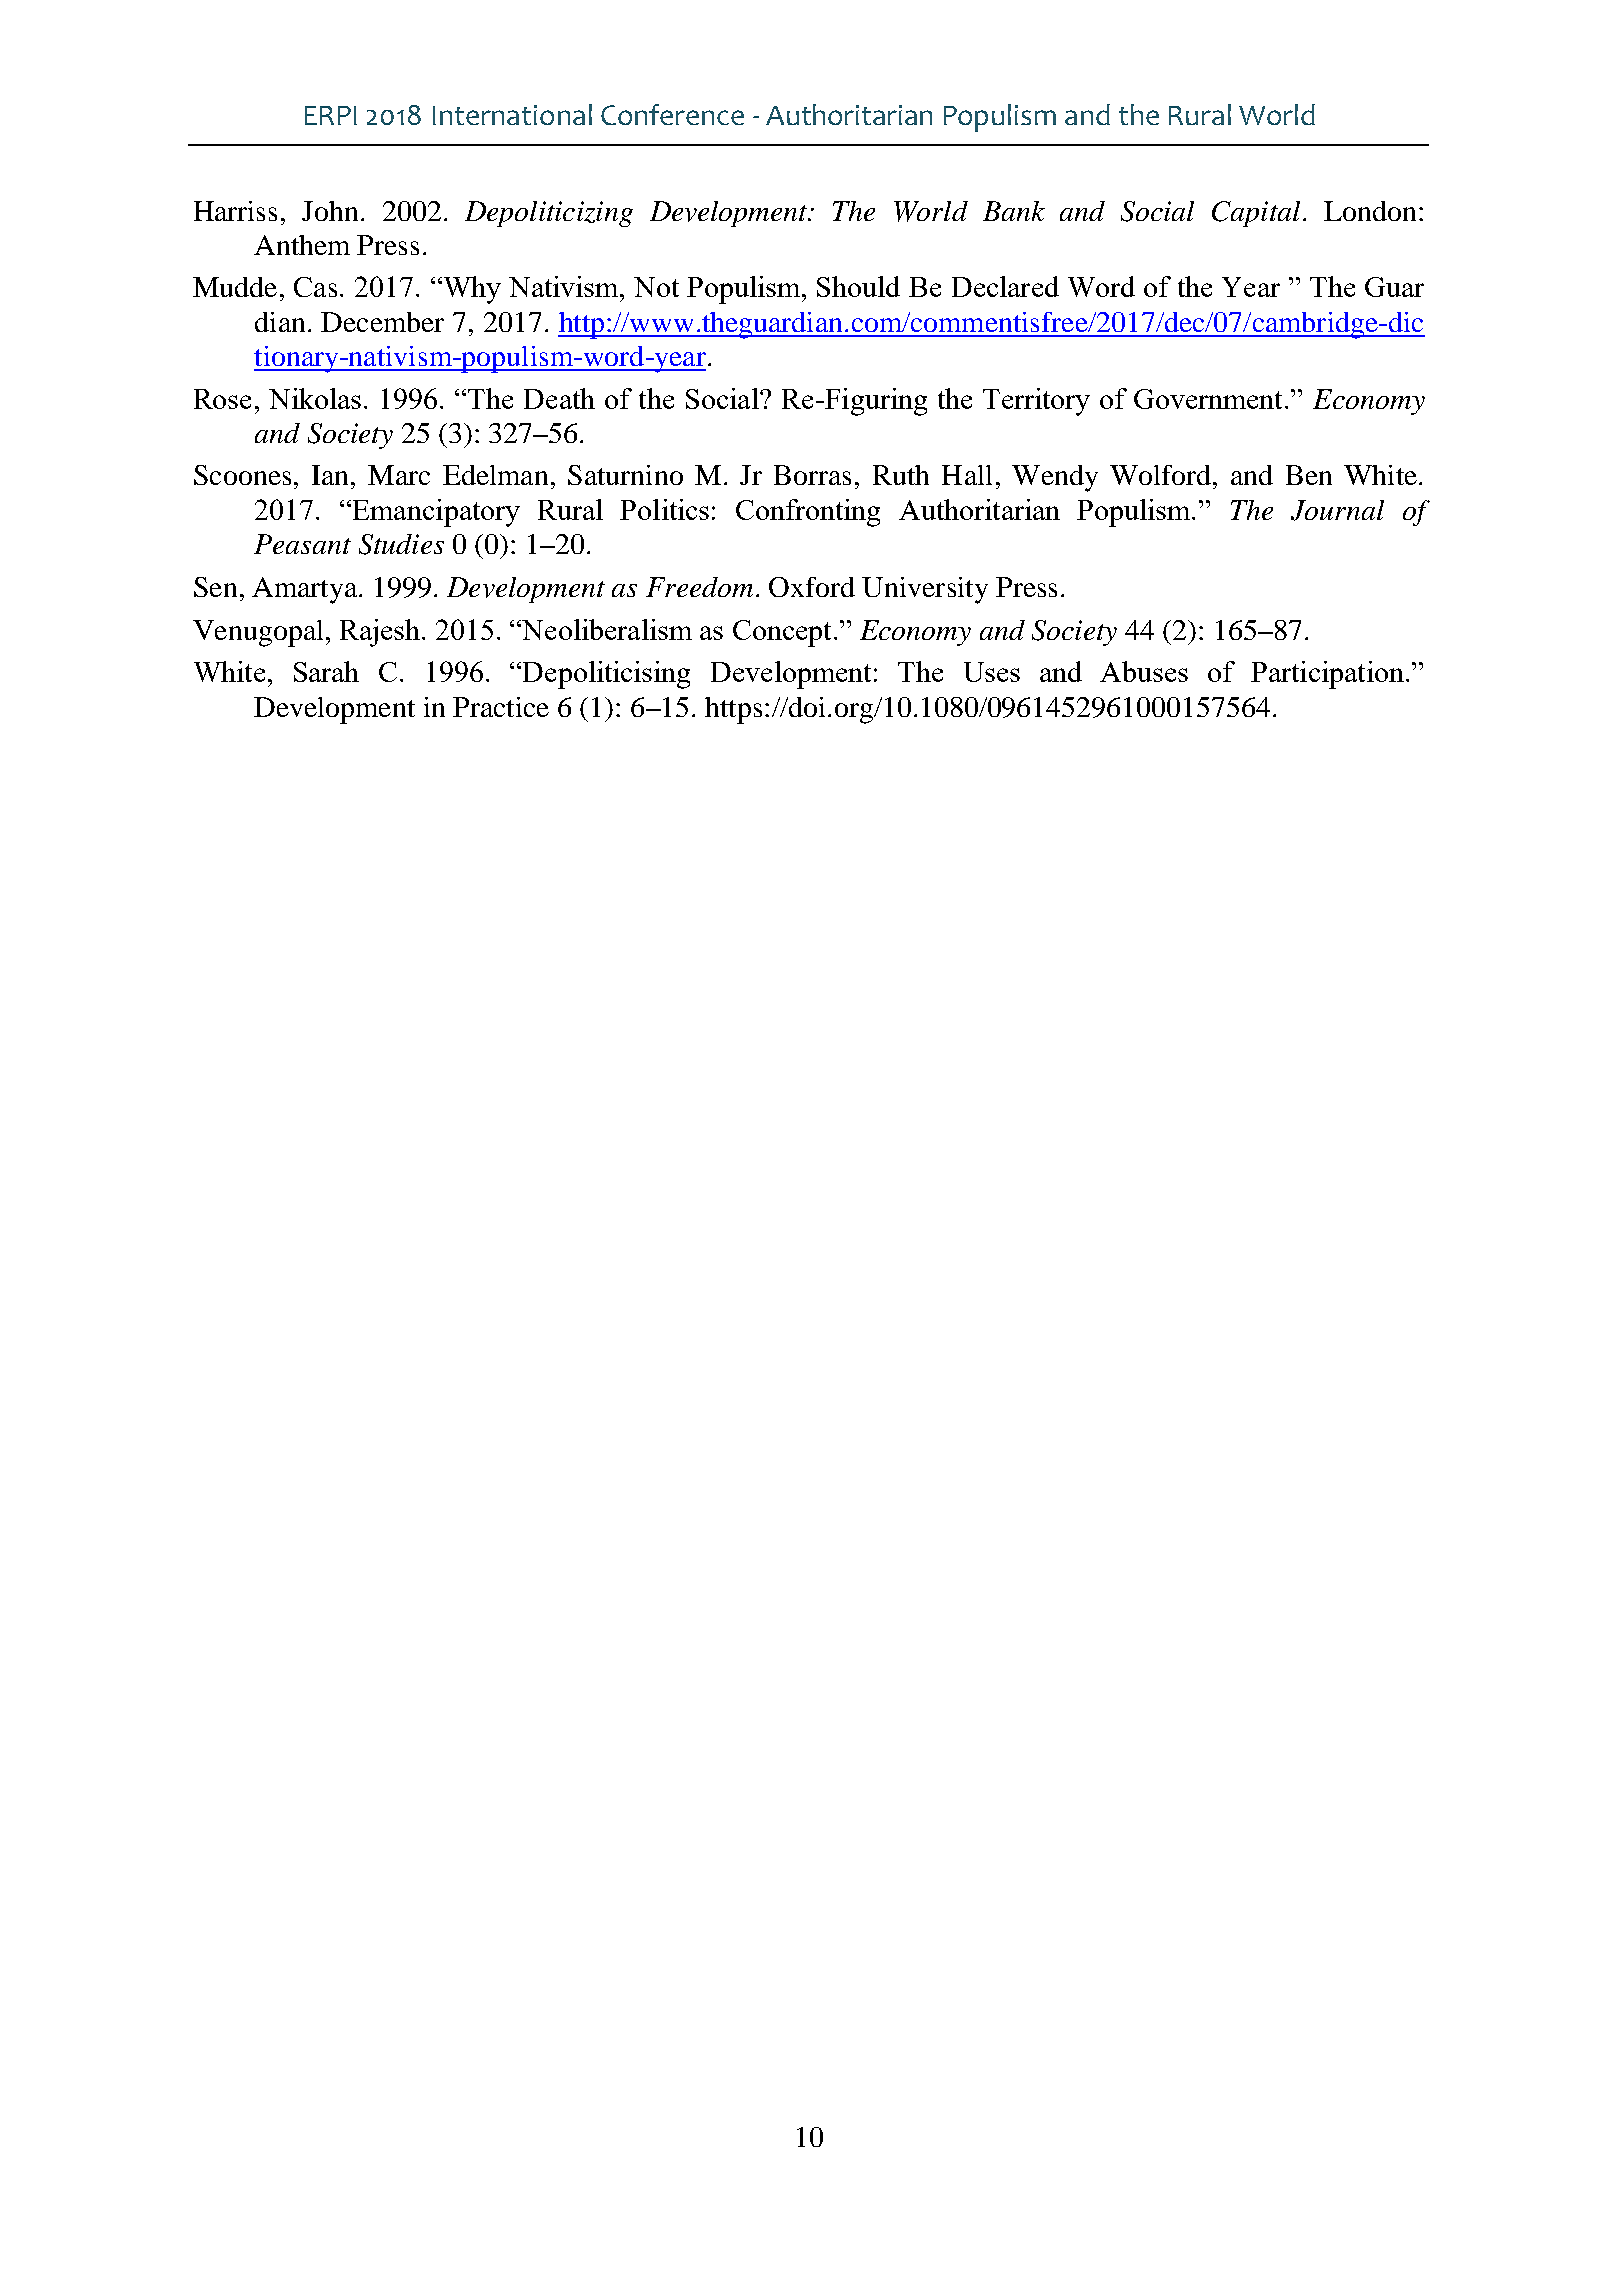 This screenshot has width=1617, height=2287. What do you see at coordinates (512, 114) in the screenshot?
I see `International` at bounding box center [512, 114].
